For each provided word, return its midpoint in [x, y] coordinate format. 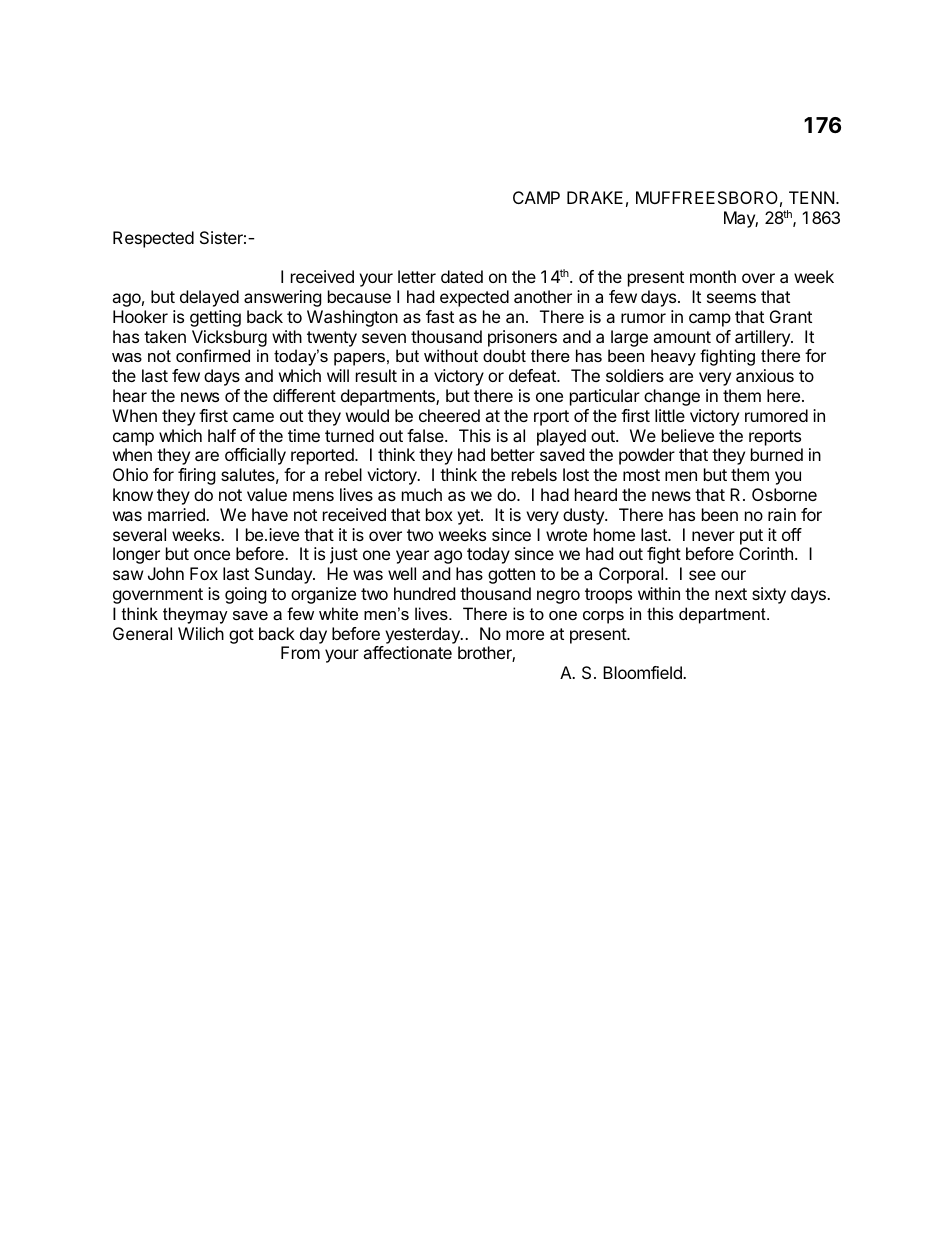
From [300, 652]
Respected [153, 239]
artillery [763, 338]
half [222, 435]
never [713, 536]
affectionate [407, 652]
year [412, 557]
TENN [811, 197]
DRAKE [595, 197]
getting [215, 318]
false [426, 435]
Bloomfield [643, 672]
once [212, 555]
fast [440, 316]
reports [775, 438]
